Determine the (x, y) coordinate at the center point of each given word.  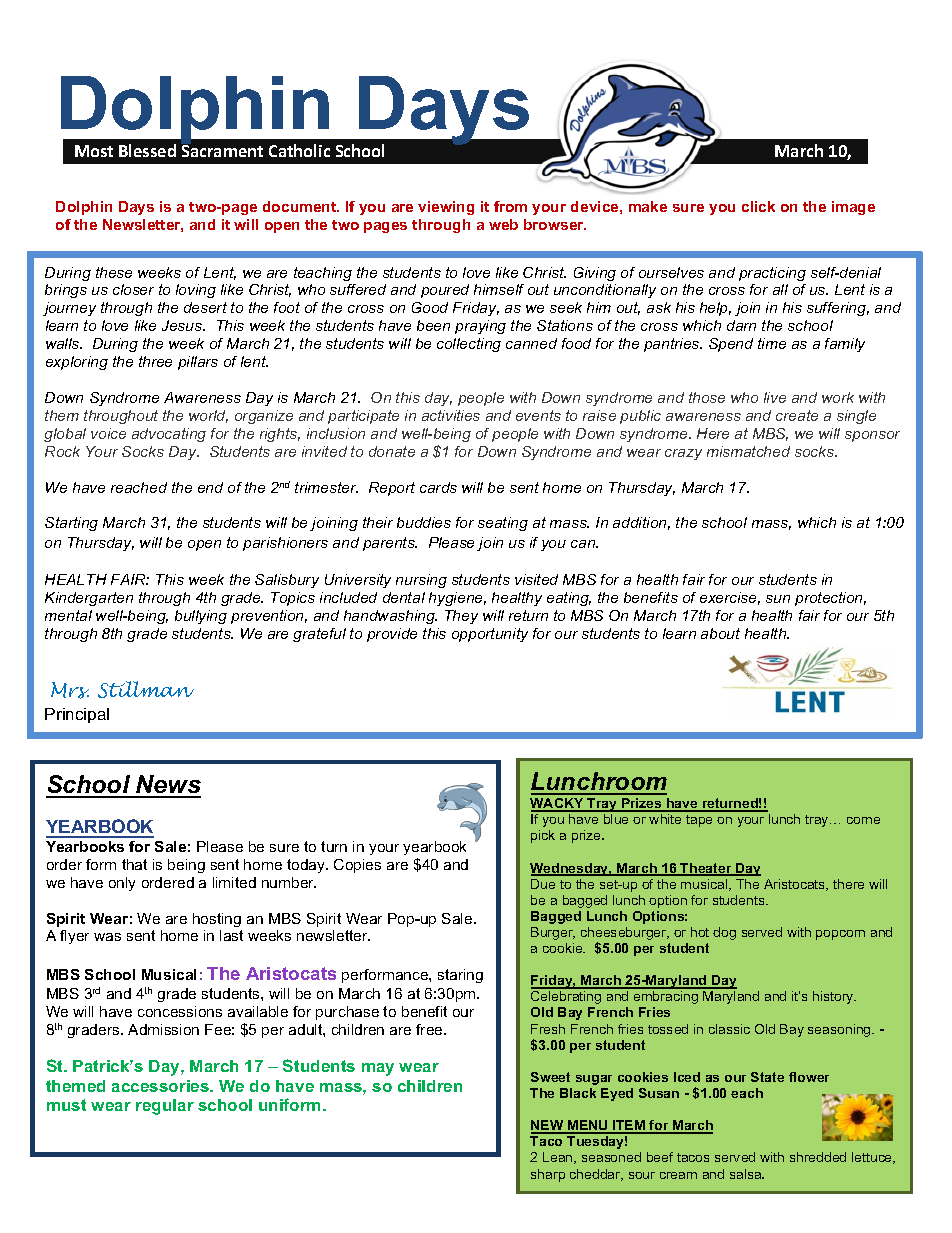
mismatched (748, 451)
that (134, 864)
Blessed (147, 150)
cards (438, 487)
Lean (559, 1158)
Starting (71, 524)
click (758, 206)
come (863, 820)
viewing (446, 208)
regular (165, 1107)
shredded (818, 1157)
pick (543, 836)
